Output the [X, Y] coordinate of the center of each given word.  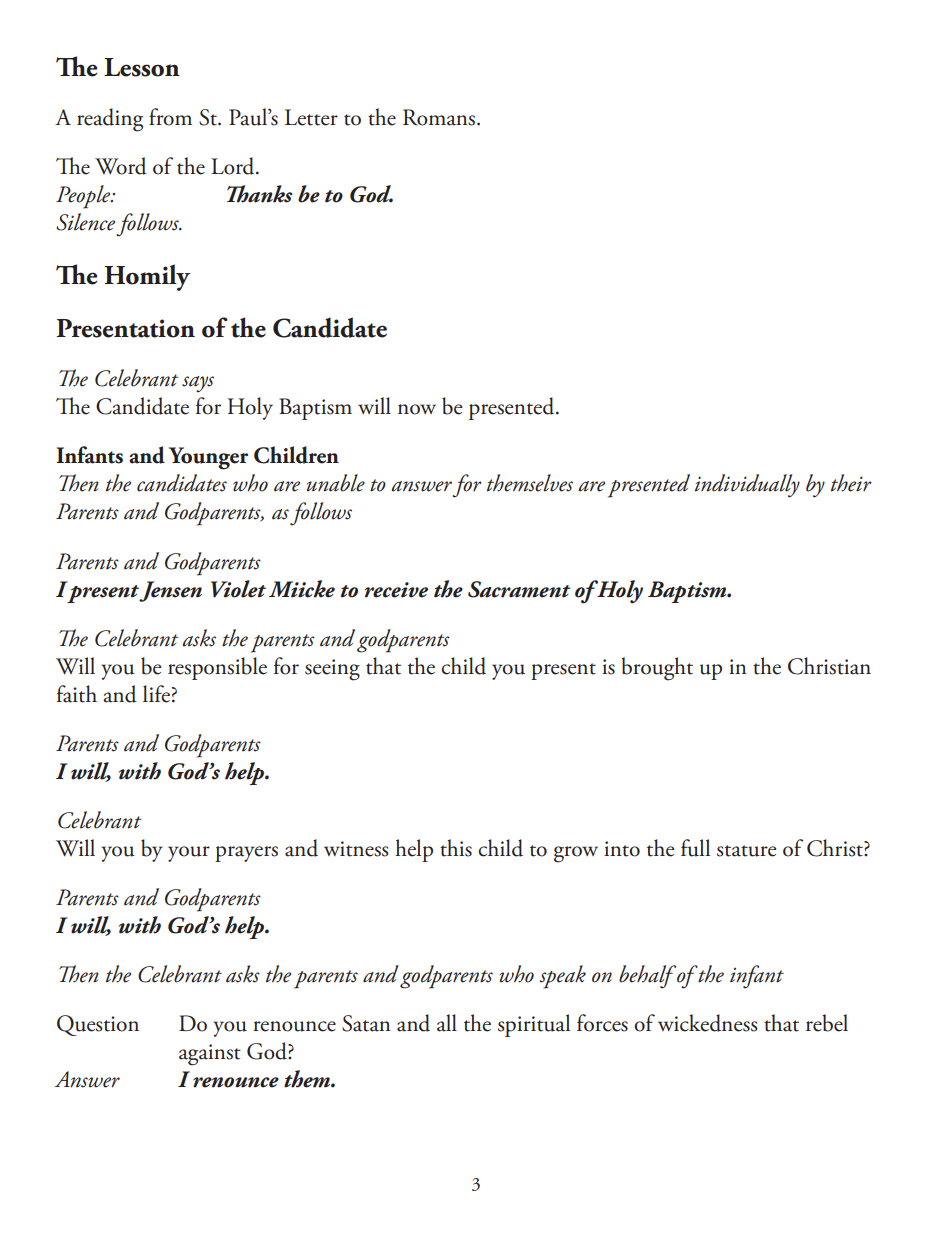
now [417, 409]
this [456, 848]
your [189, 854]
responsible [217, 668]
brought [657, 669]
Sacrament [519, 589]
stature [746, 851]
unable [336, 483]
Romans [440, 117]
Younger [208, 458]
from [170, 117]
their [851, 483]
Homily [148, 277]
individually [747, 486]
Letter [311, 117]
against [210, 1055]
